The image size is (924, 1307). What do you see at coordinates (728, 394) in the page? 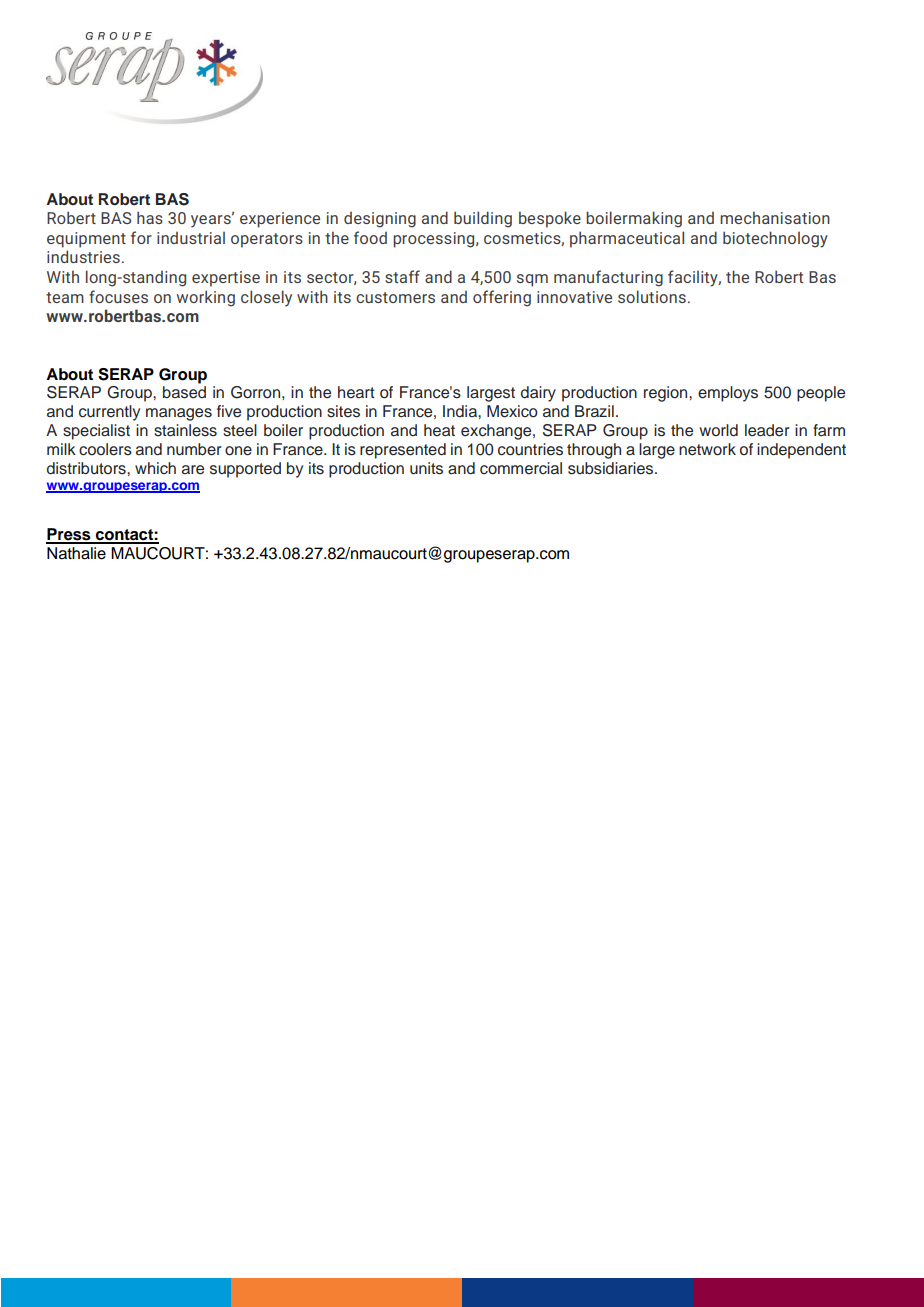
I see `employs` at bounding box center [728, 394].
